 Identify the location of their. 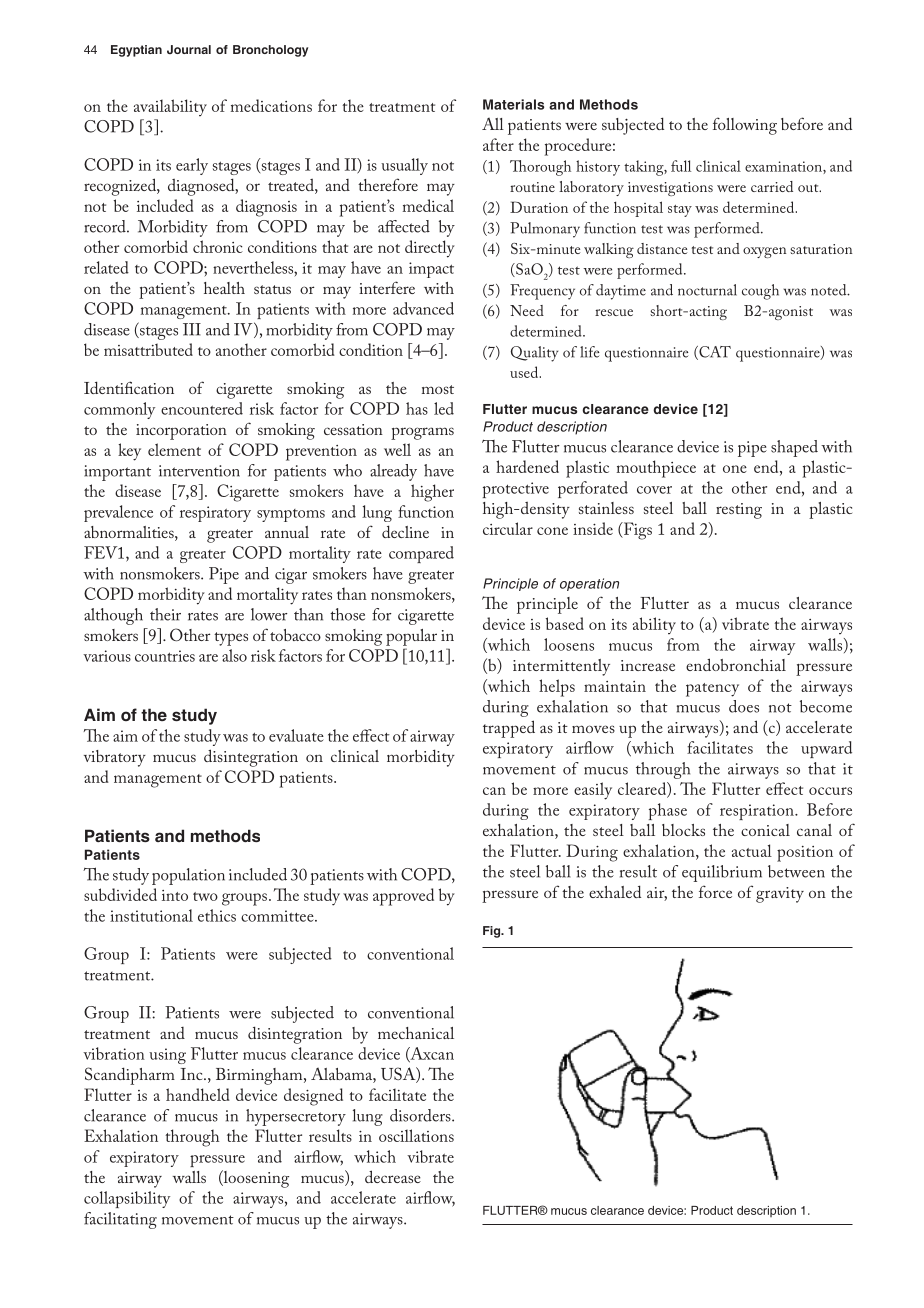
(165, 614).
